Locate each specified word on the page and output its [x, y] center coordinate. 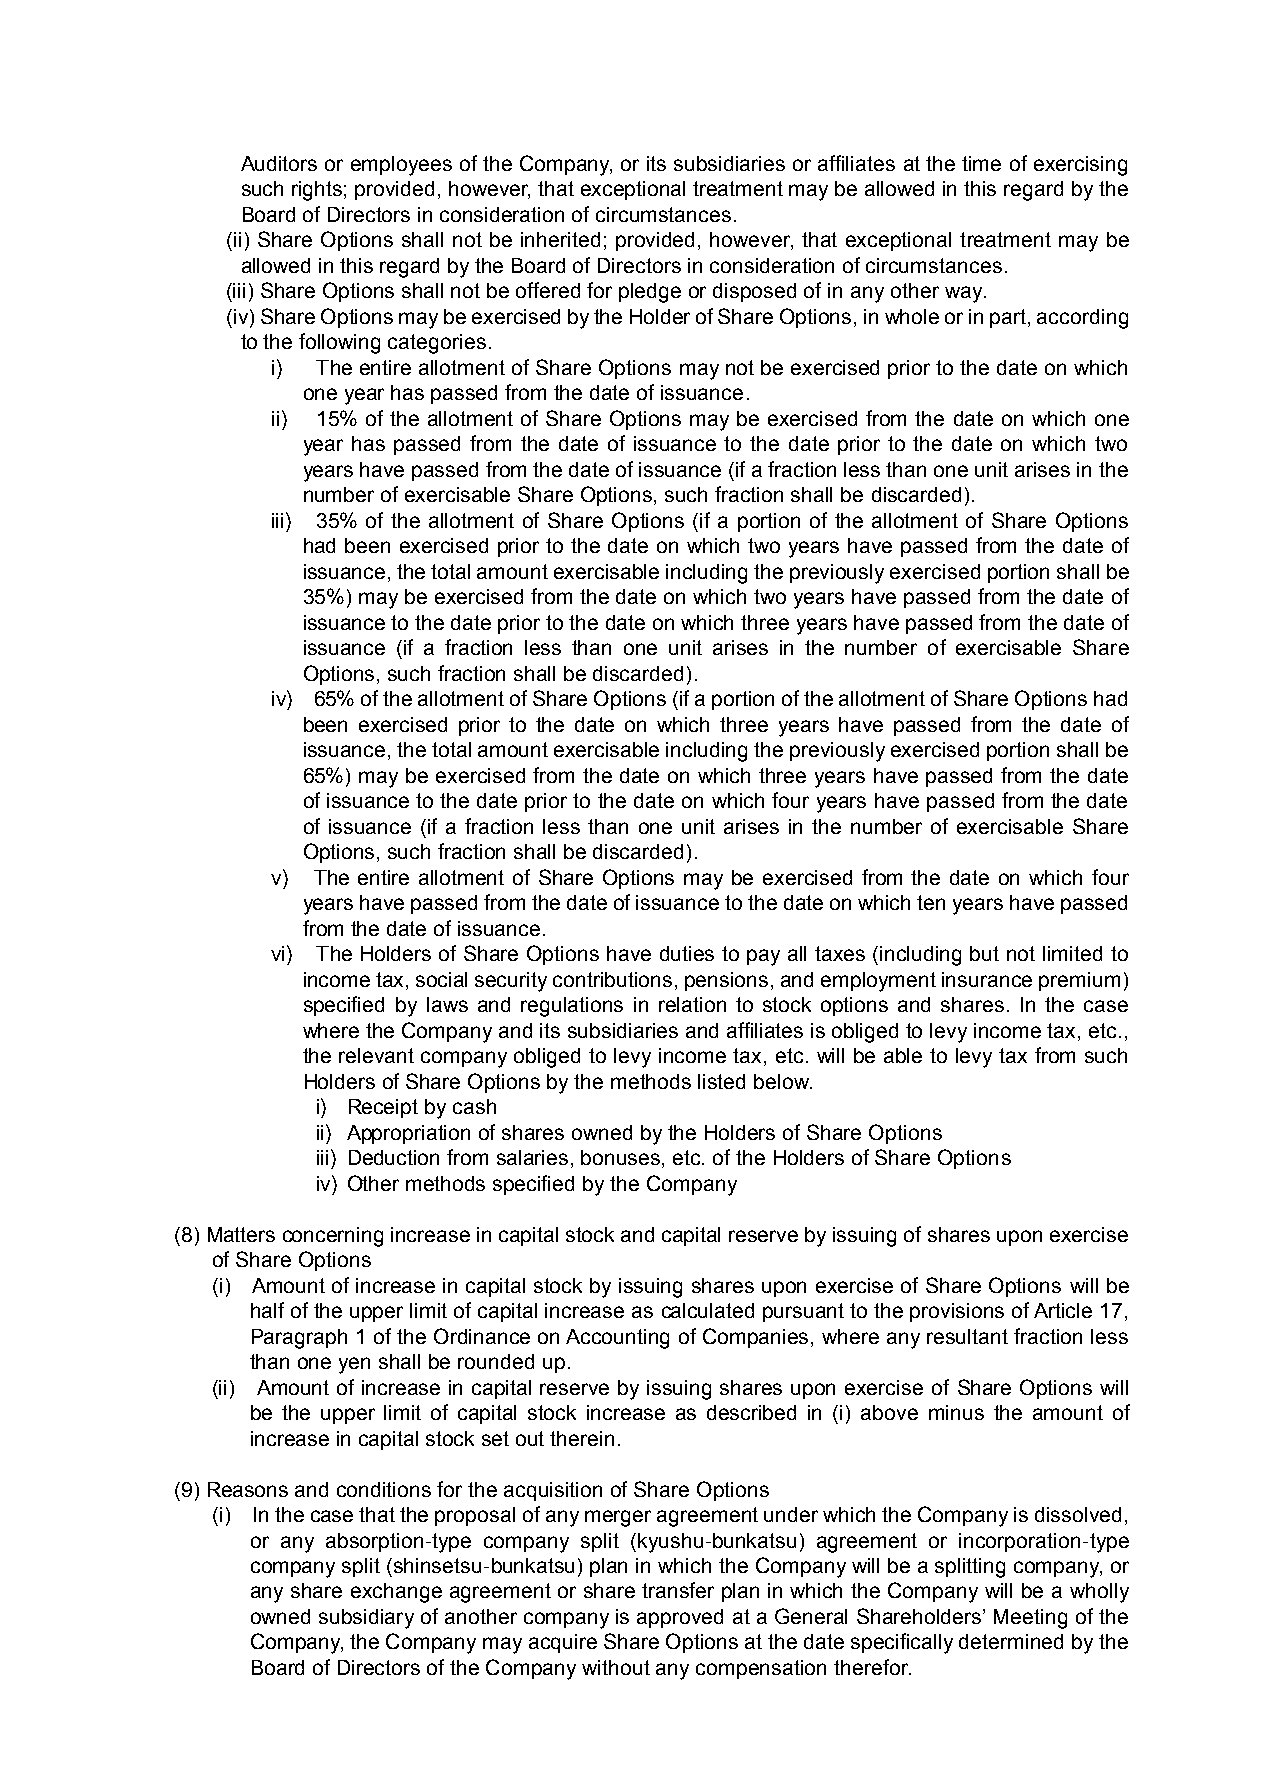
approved [680, 1618]
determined [1011, 1641]
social [441, 979]
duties [687, 953]
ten [931, 902]
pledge [650, 293]
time [981, 163]
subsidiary [366, 1619]
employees [401, 166]
